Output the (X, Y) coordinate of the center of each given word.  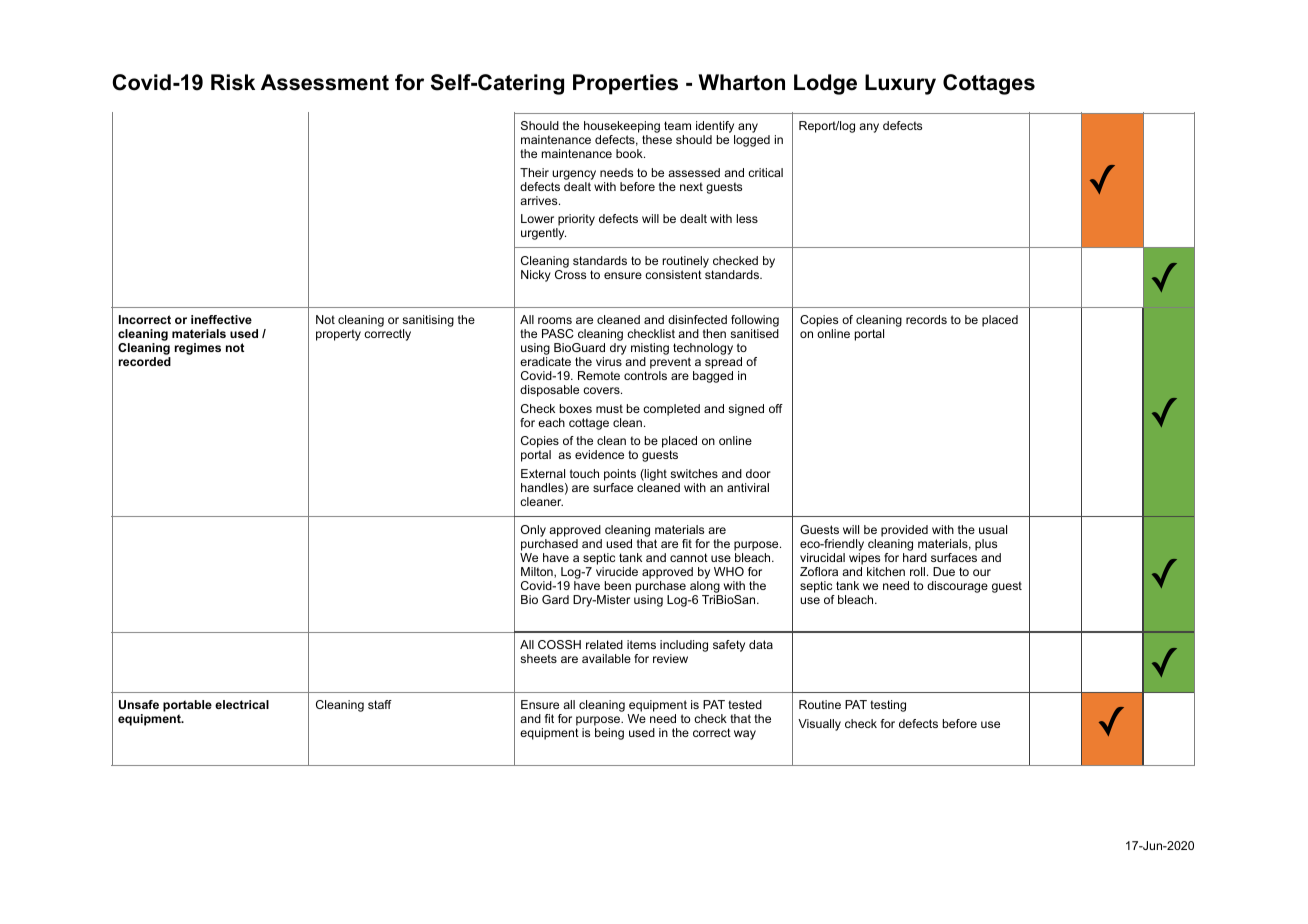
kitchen (886, 571)
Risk (233, 82)
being (609, 734)
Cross (570, 274)
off (776, 408)
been (618, 585)
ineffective (221, 319)
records (926, 319)
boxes (576, 408)
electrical (242, 704)
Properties (625, 84)
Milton (538, 572)
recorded (145, 361)
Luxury (900, 84)
